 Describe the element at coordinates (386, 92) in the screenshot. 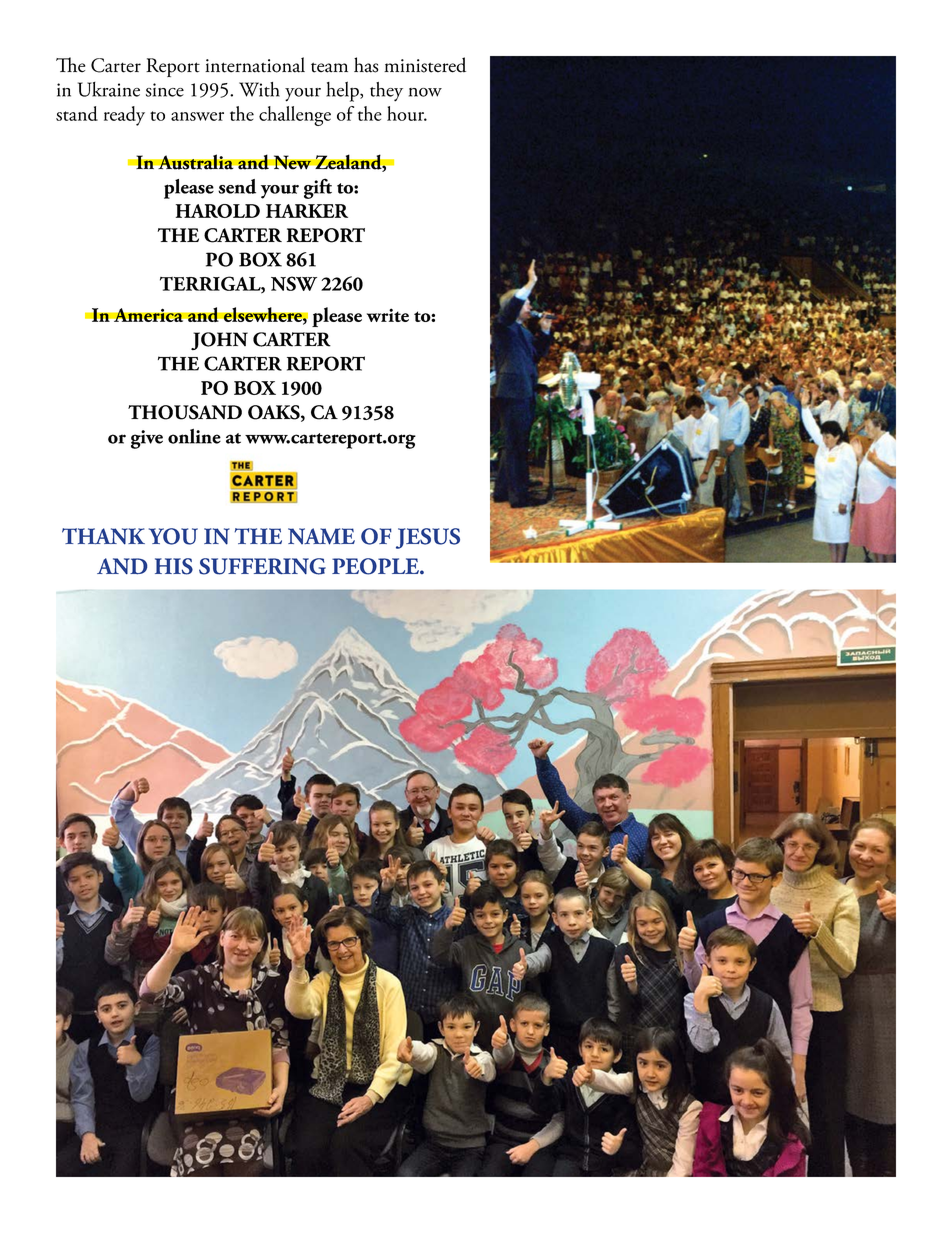

I see `they` at that location.
